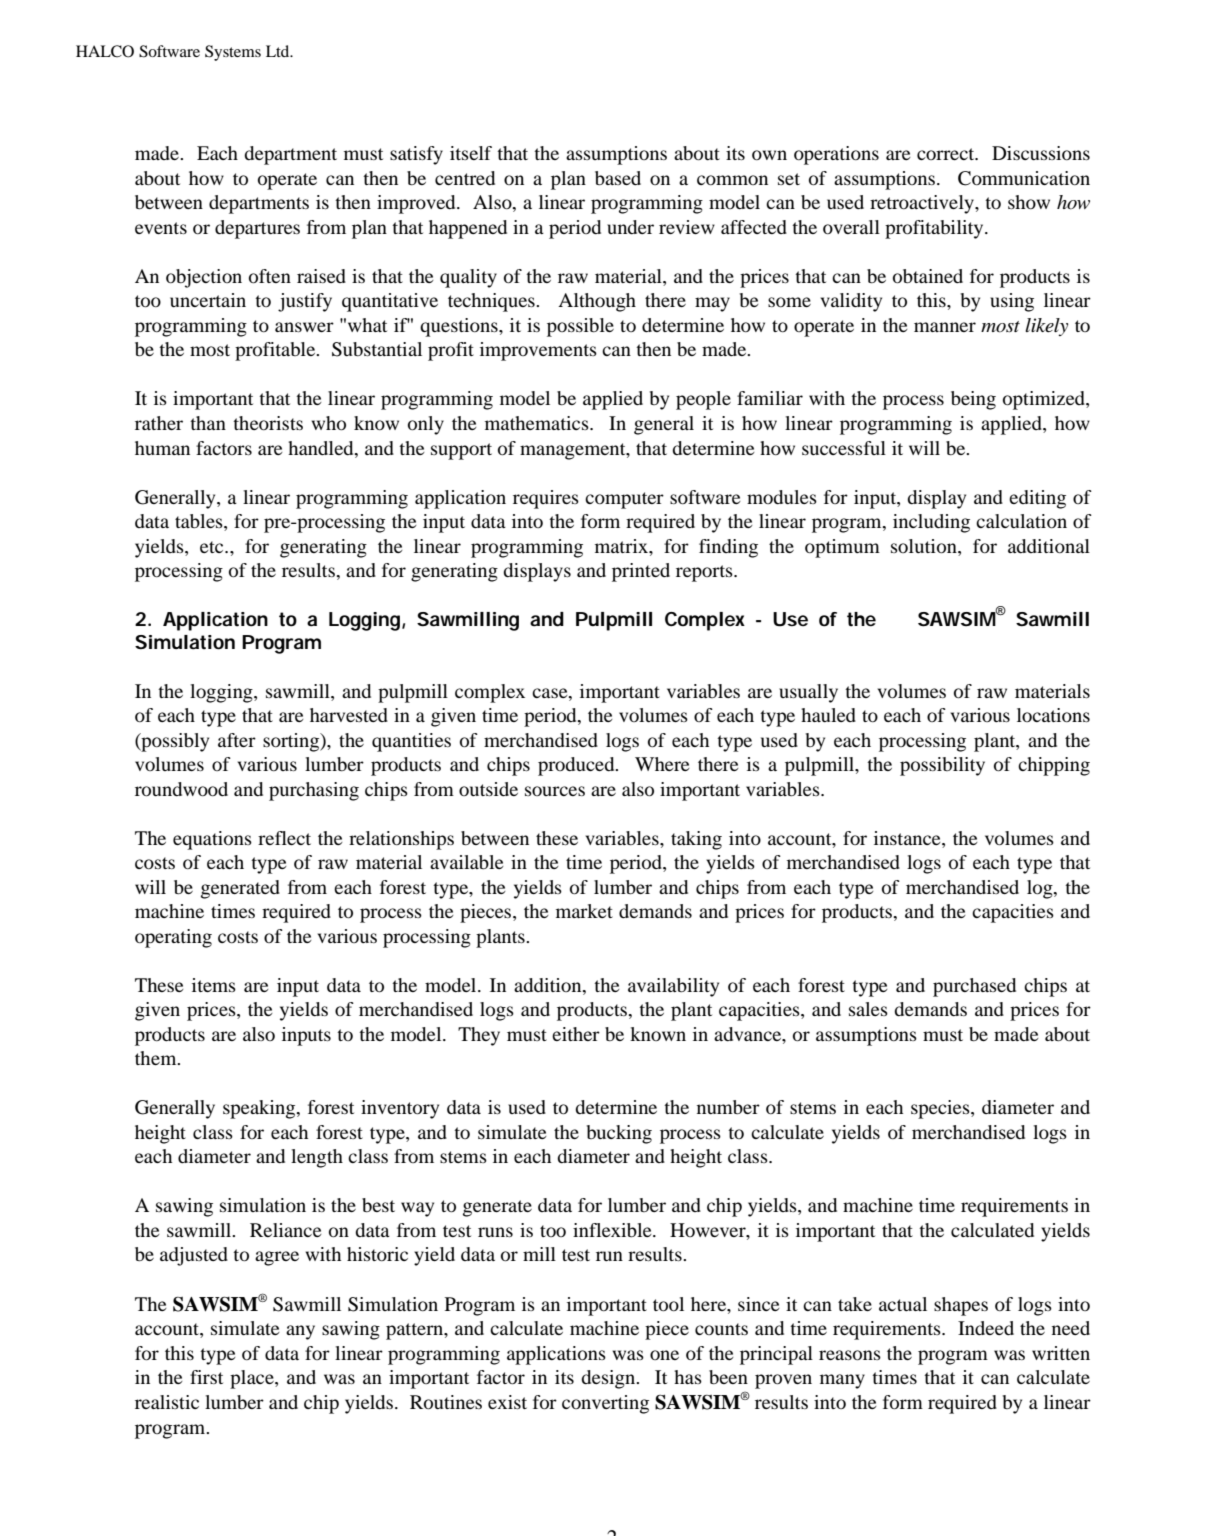 The height and width of the screenshot is (1536, 1219). I want to click on based, so click(618, 178).
